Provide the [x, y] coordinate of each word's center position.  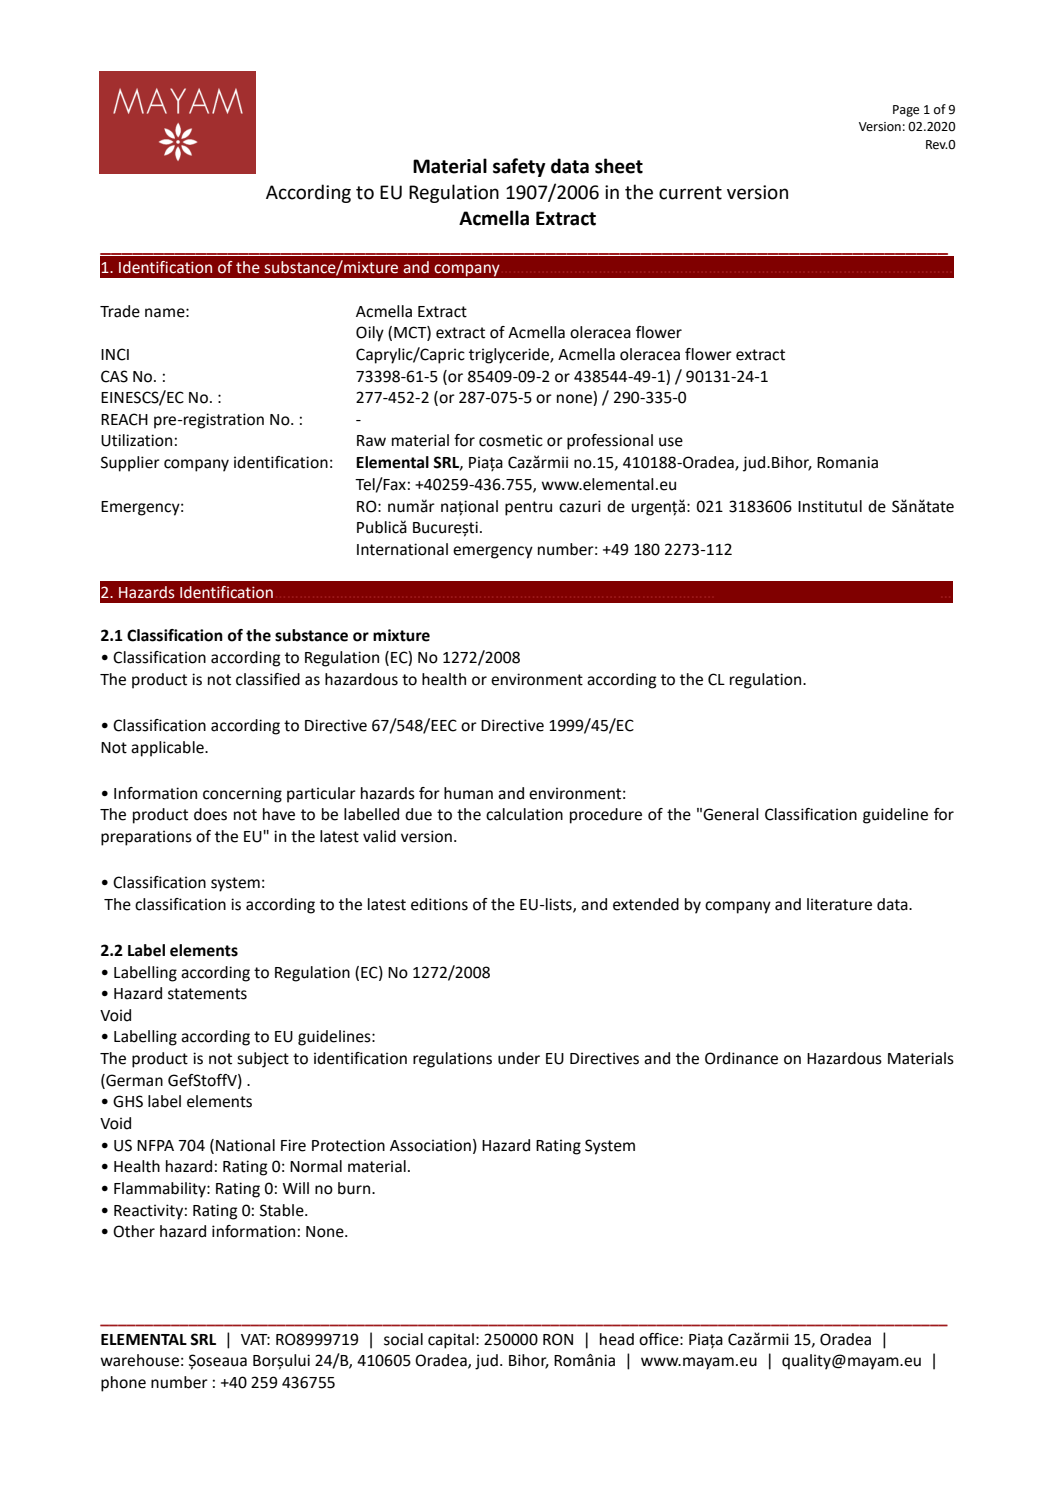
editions [439, 904]
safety [519, 167]
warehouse [139, 1360]
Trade [120, 311]
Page [906, 111]
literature [839, 904]
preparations [146, 838]
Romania [847, 462]
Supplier [130, 464]
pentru [528, 508]
